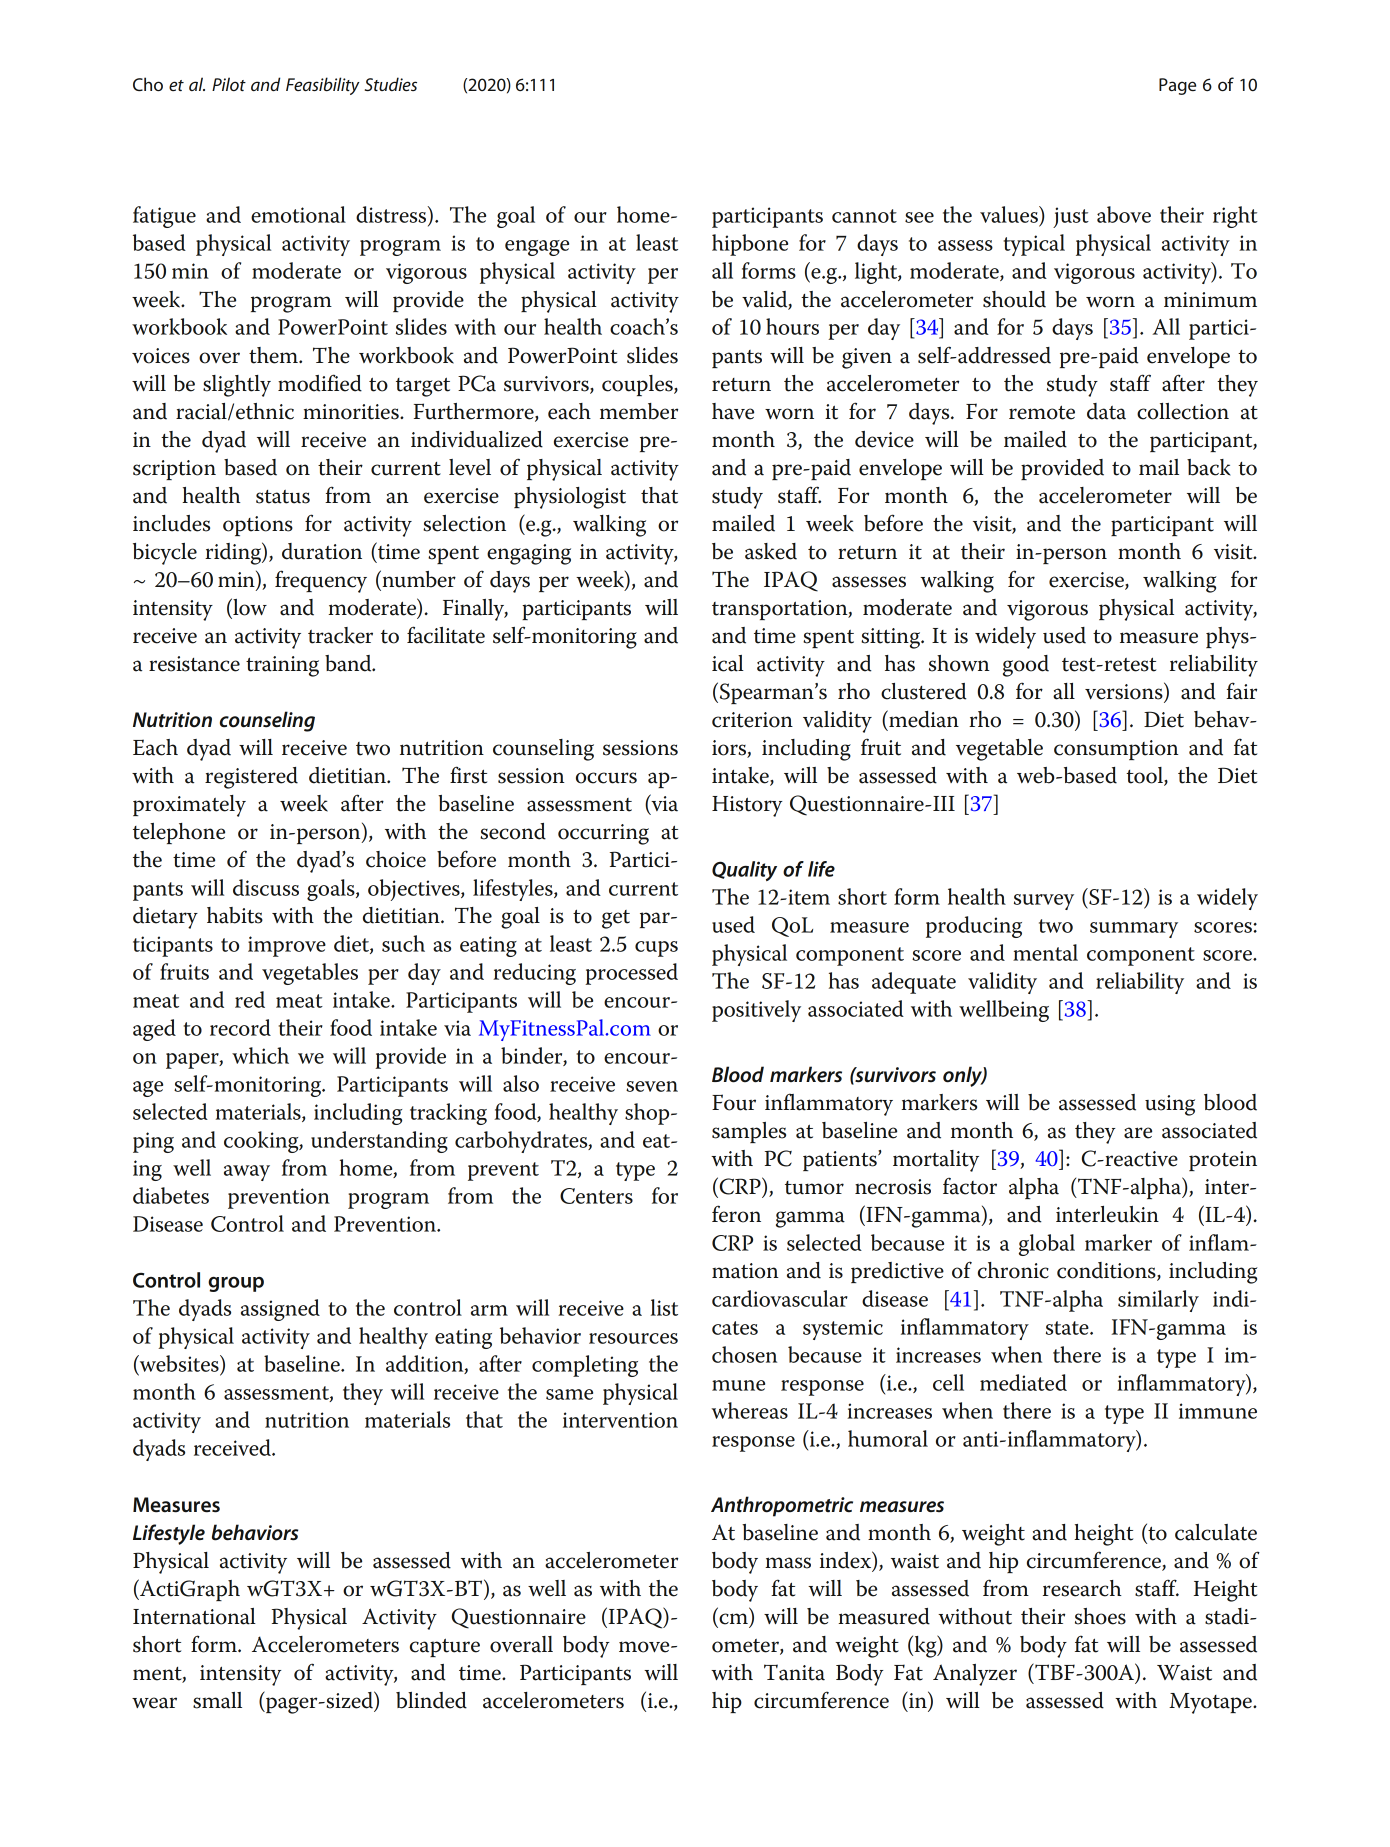 This image has height=1847, width=1390. I want to click on above, so click(1124, 214).
